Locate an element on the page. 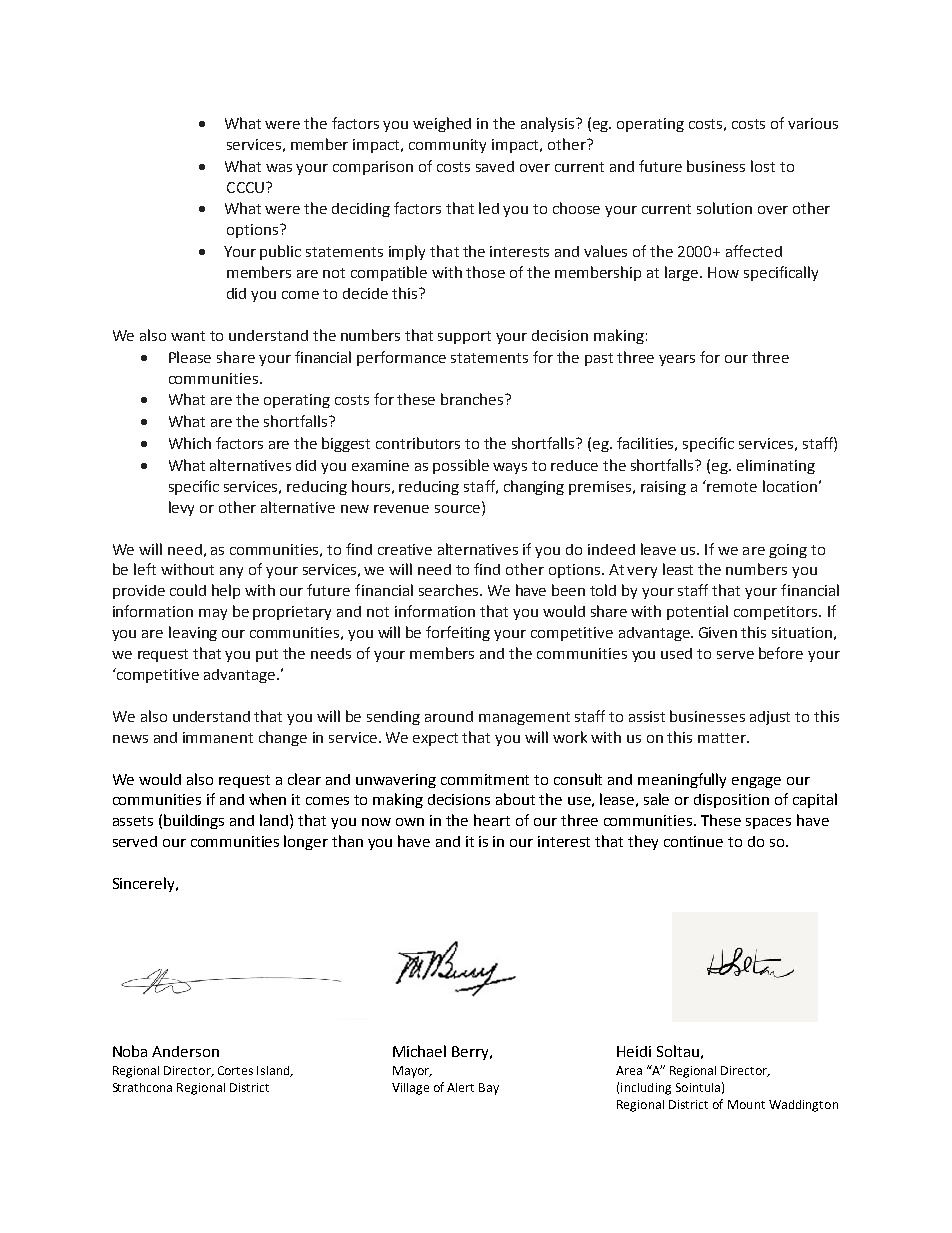  Alert is located at coordinates (460, 1087).
